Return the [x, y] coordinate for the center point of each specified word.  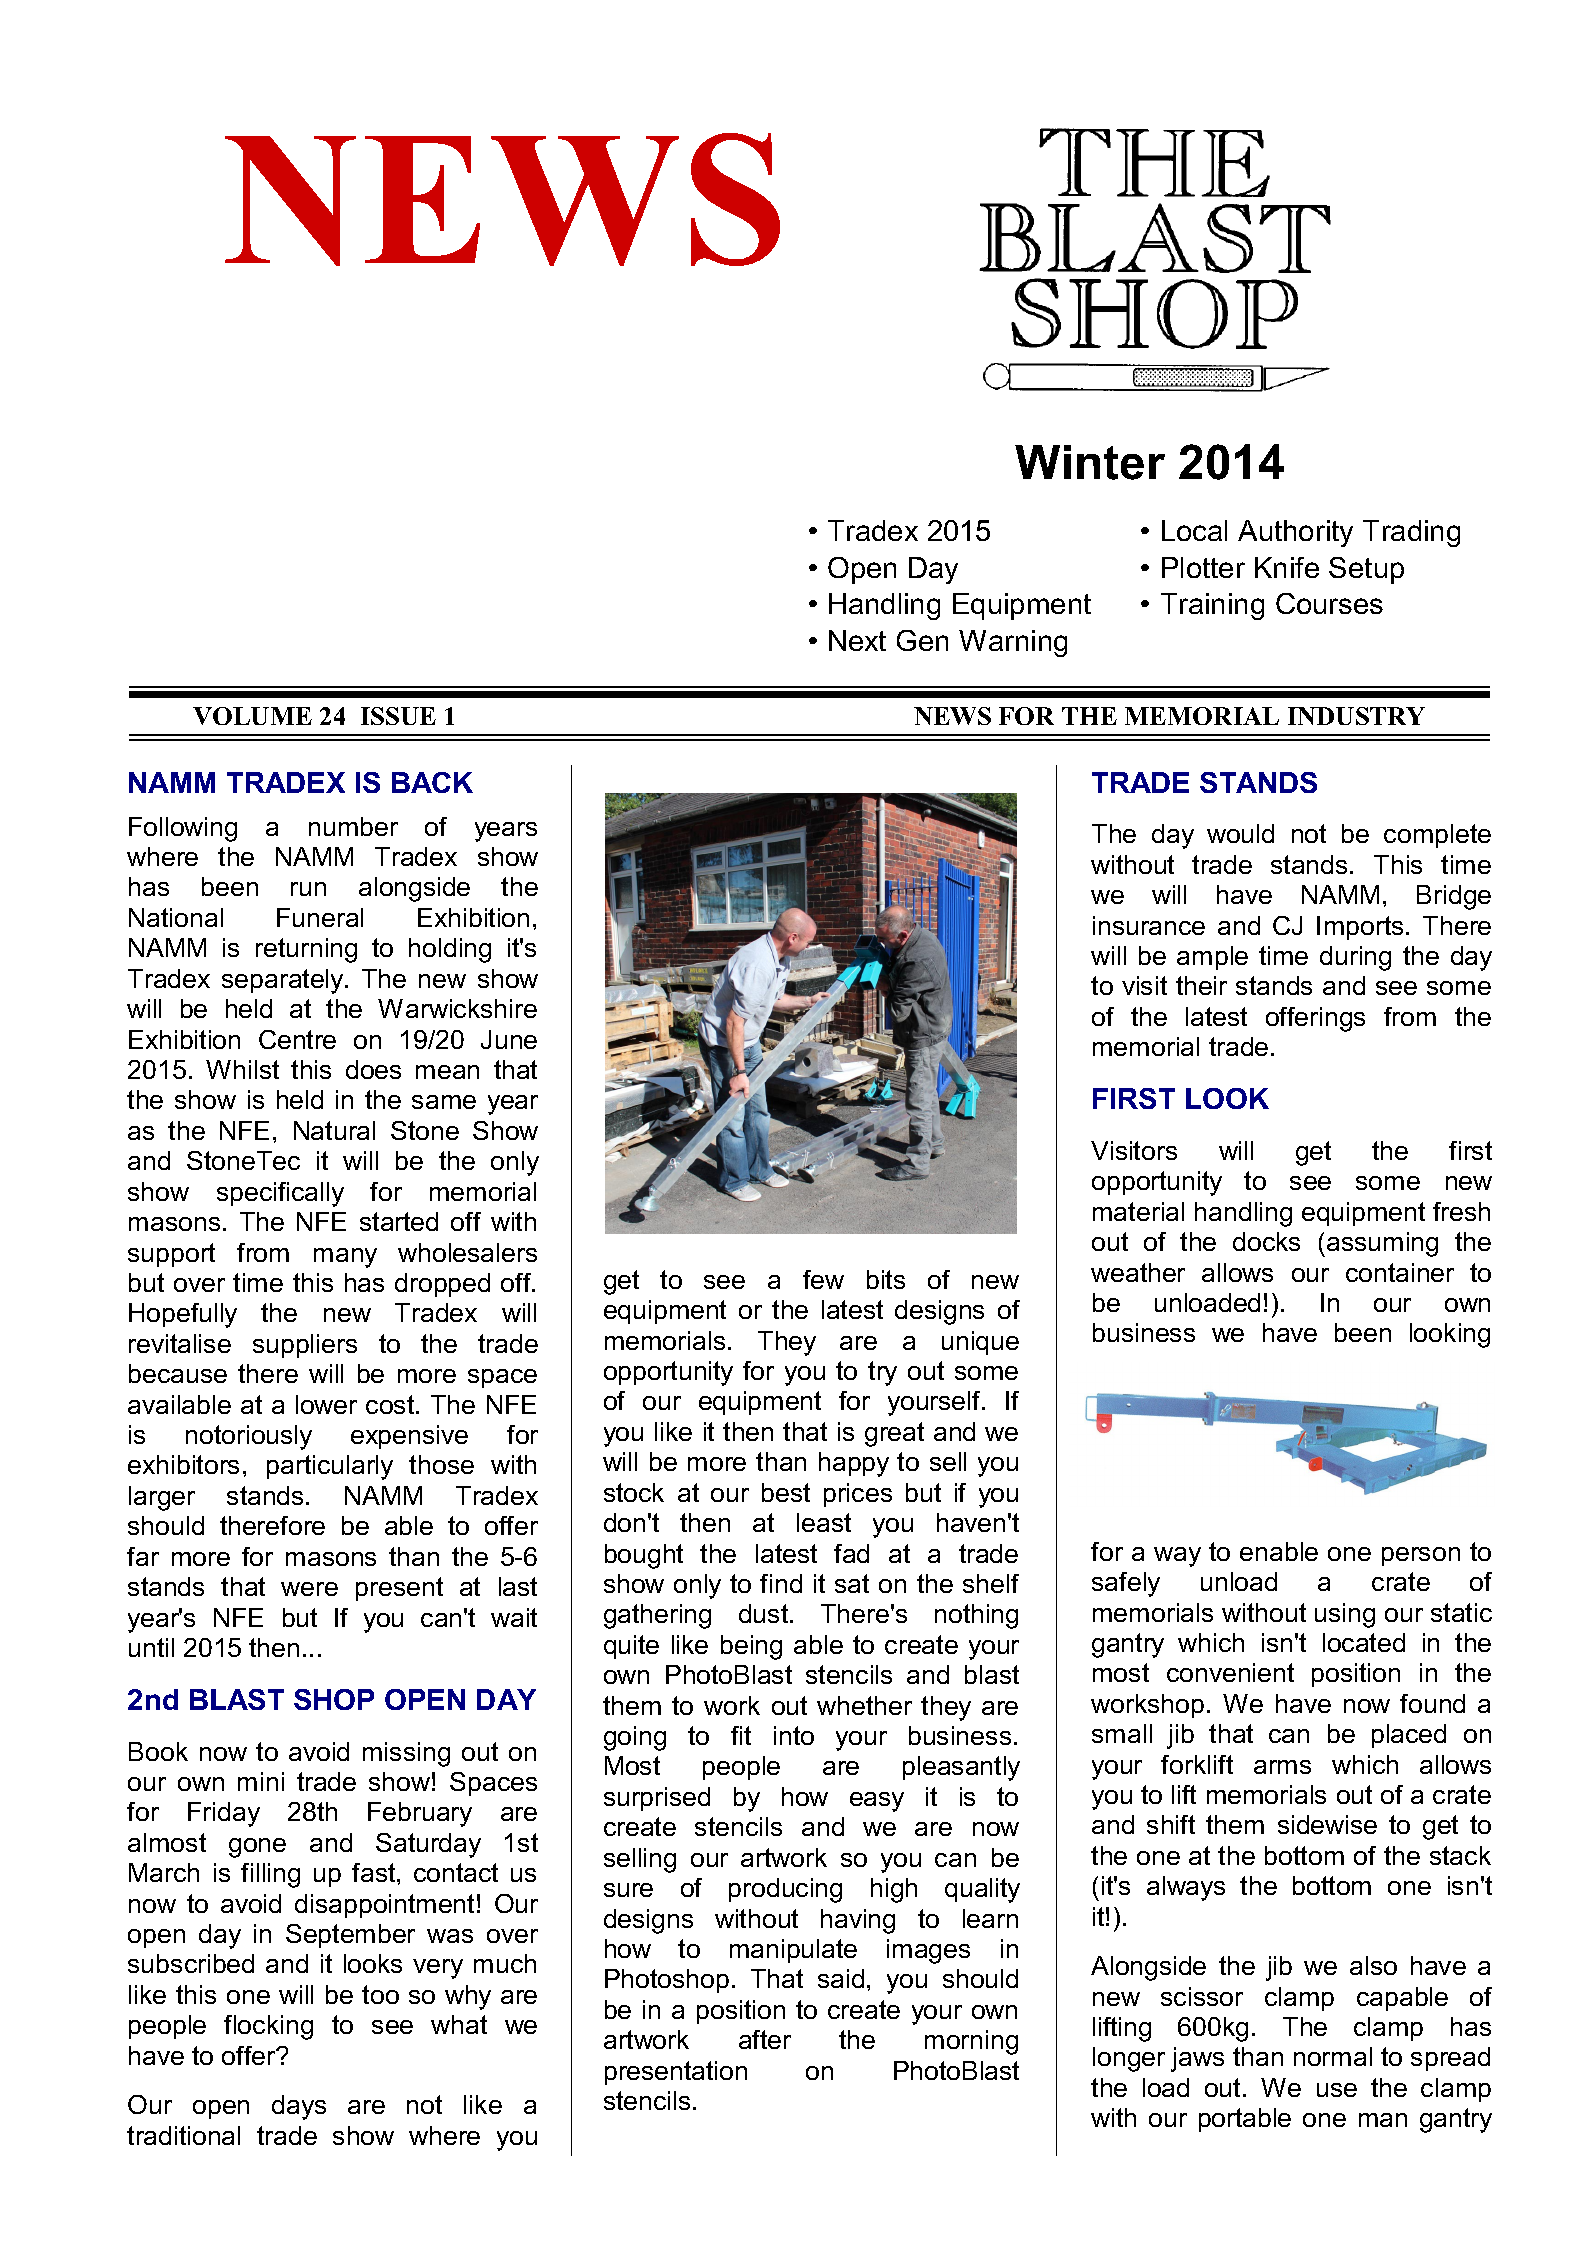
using [1345, 1615]
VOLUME [252, 716]
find [781, 1583]
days [299, 2107]
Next [857, 640]
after [765, 2039]
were [309, 1589]
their [1201, 985]
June [509, 1039]
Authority [1295, 533]
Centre [297, 1039]
